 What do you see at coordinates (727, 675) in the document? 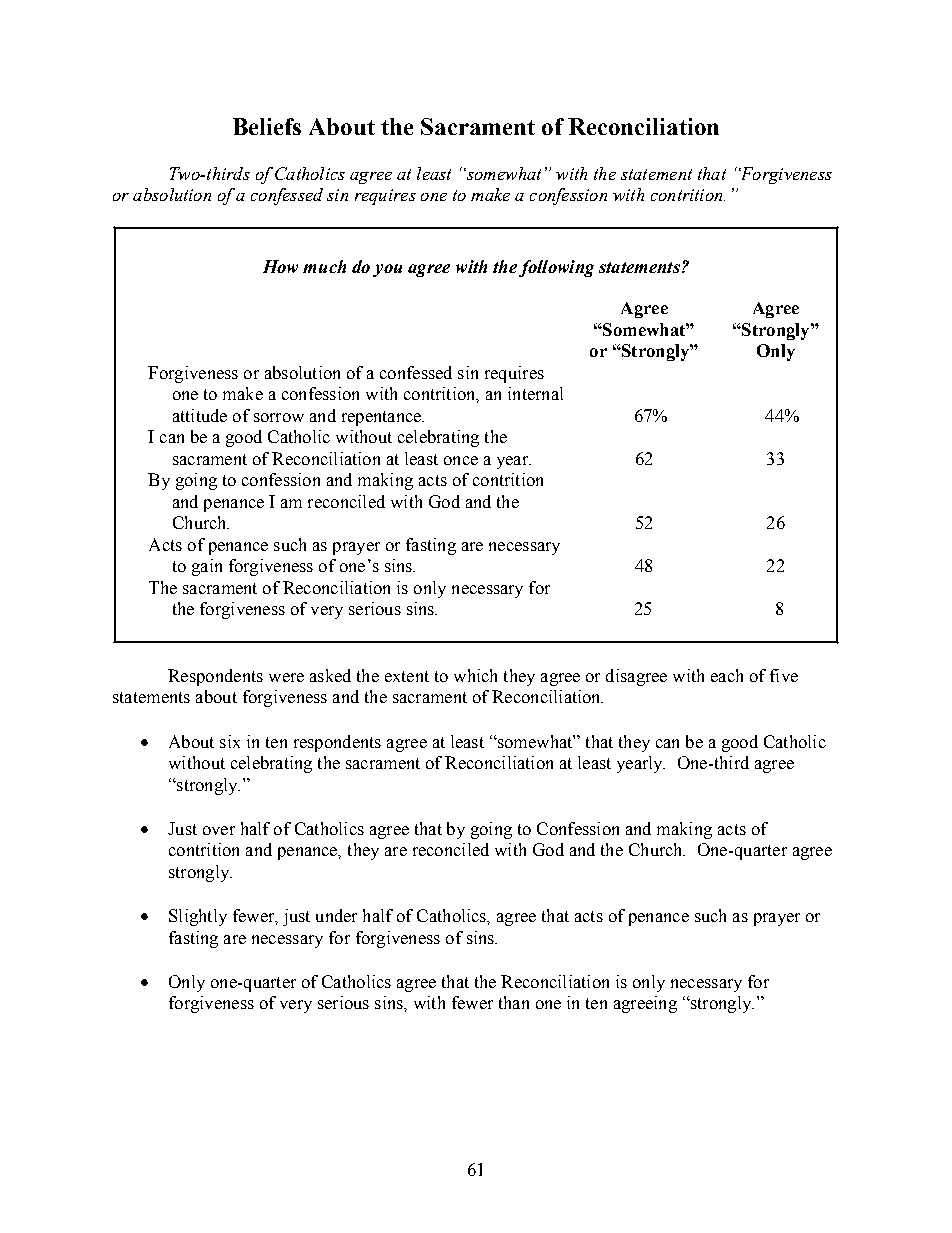
I see `each` at bounding box center [727, 675].
